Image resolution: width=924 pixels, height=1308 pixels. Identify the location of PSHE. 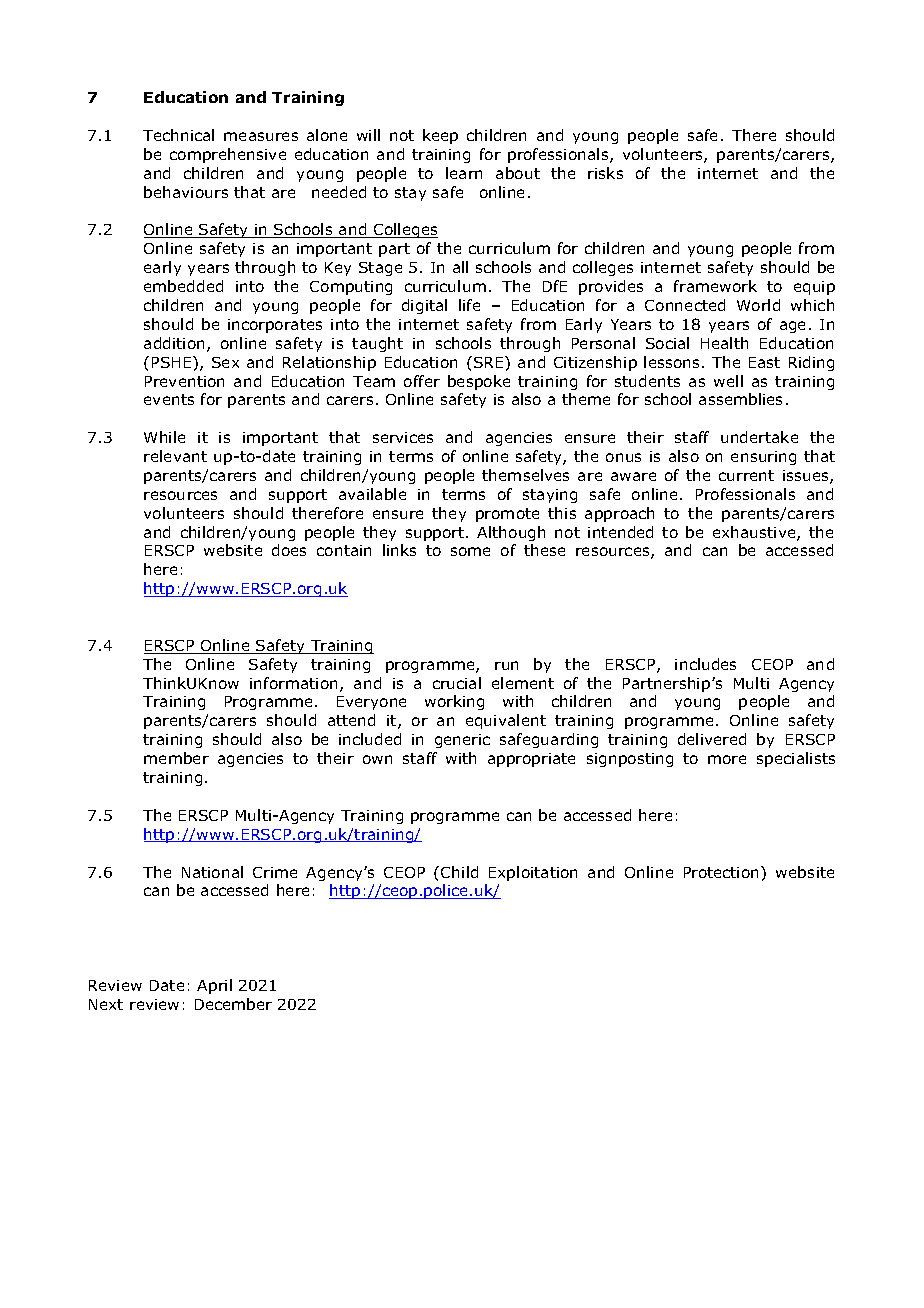
(173, 362).
